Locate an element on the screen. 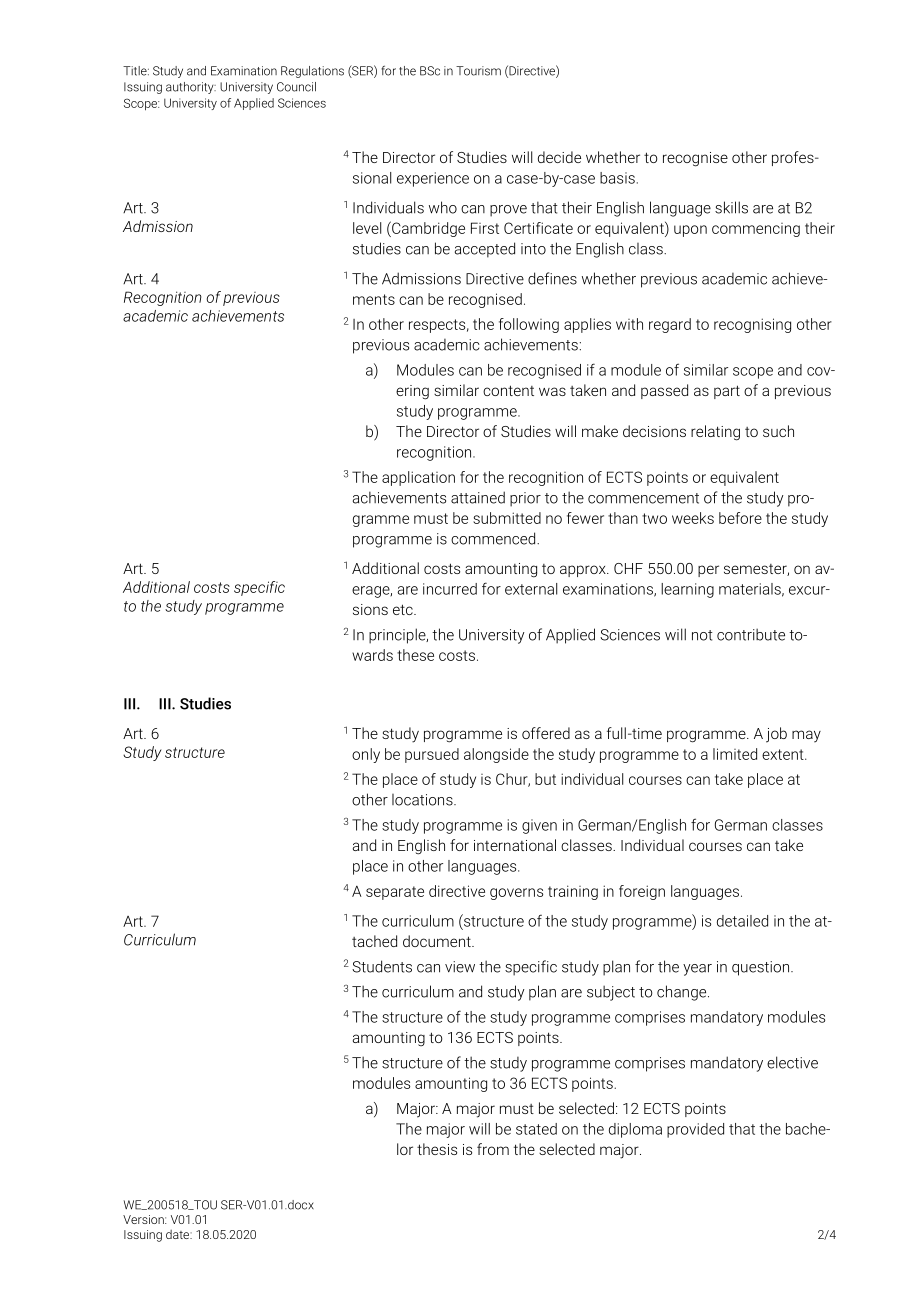 The width and height of the screenshot is (924, 1308). authority is located at coordinates (191, 88).
